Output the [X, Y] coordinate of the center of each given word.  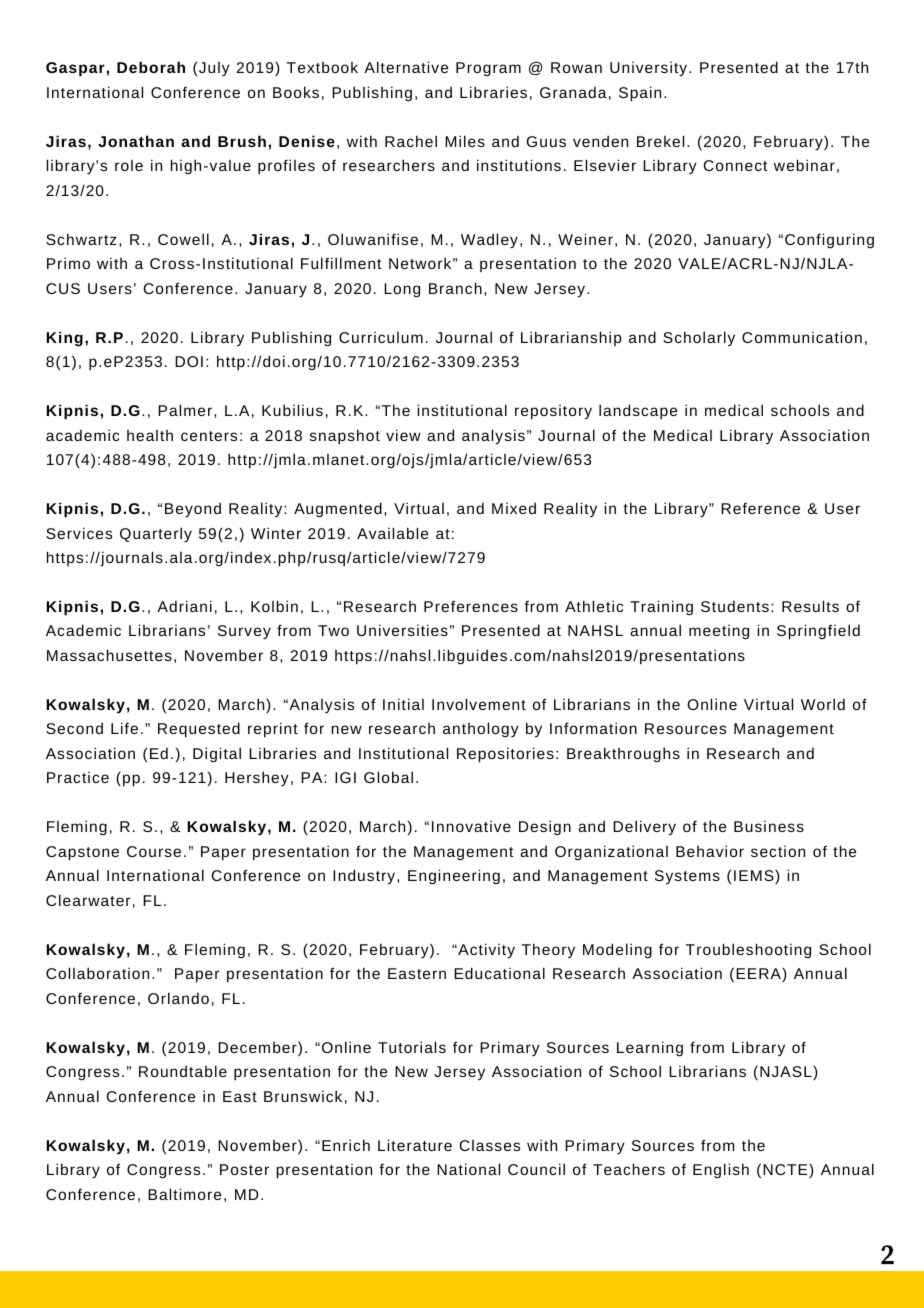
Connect [735, 165]
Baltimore [184, 1194]
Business [769, 826]
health [150, 435]
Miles [465, 141]
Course [154, 851]
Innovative [471, 826]
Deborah [151, 67]
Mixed [514, 508]
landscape [638, 412]
